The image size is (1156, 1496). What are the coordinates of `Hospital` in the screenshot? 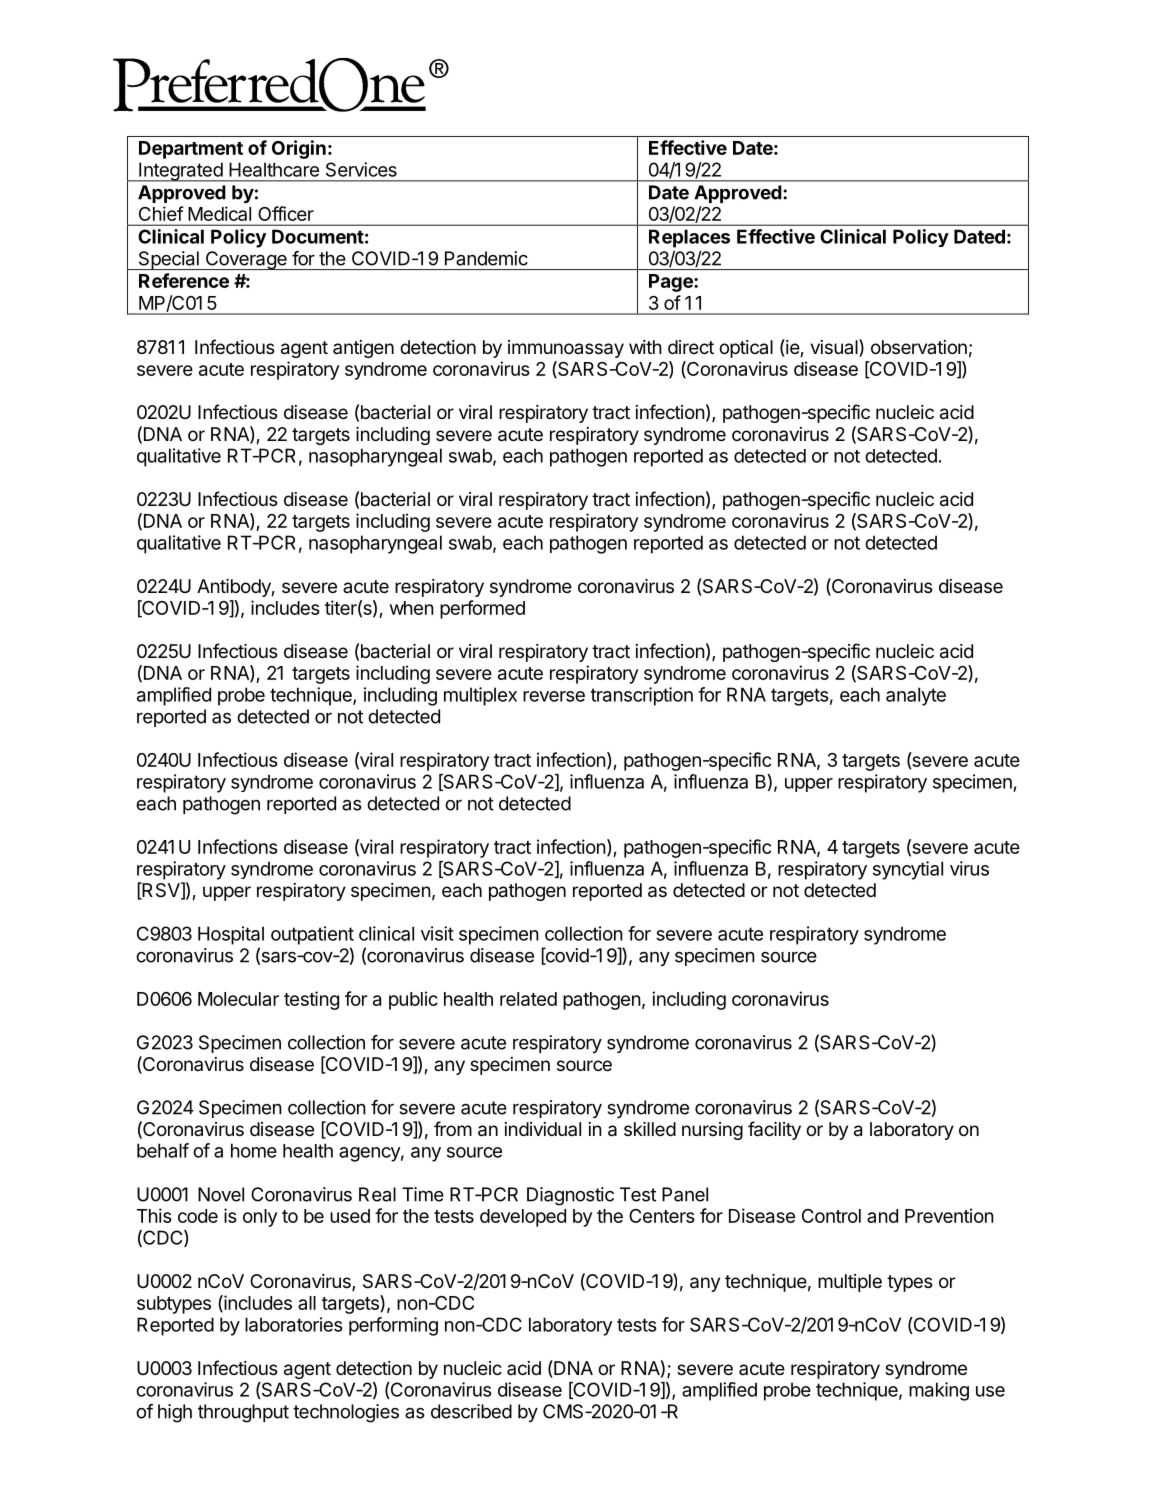 It's located at (231, 935).
